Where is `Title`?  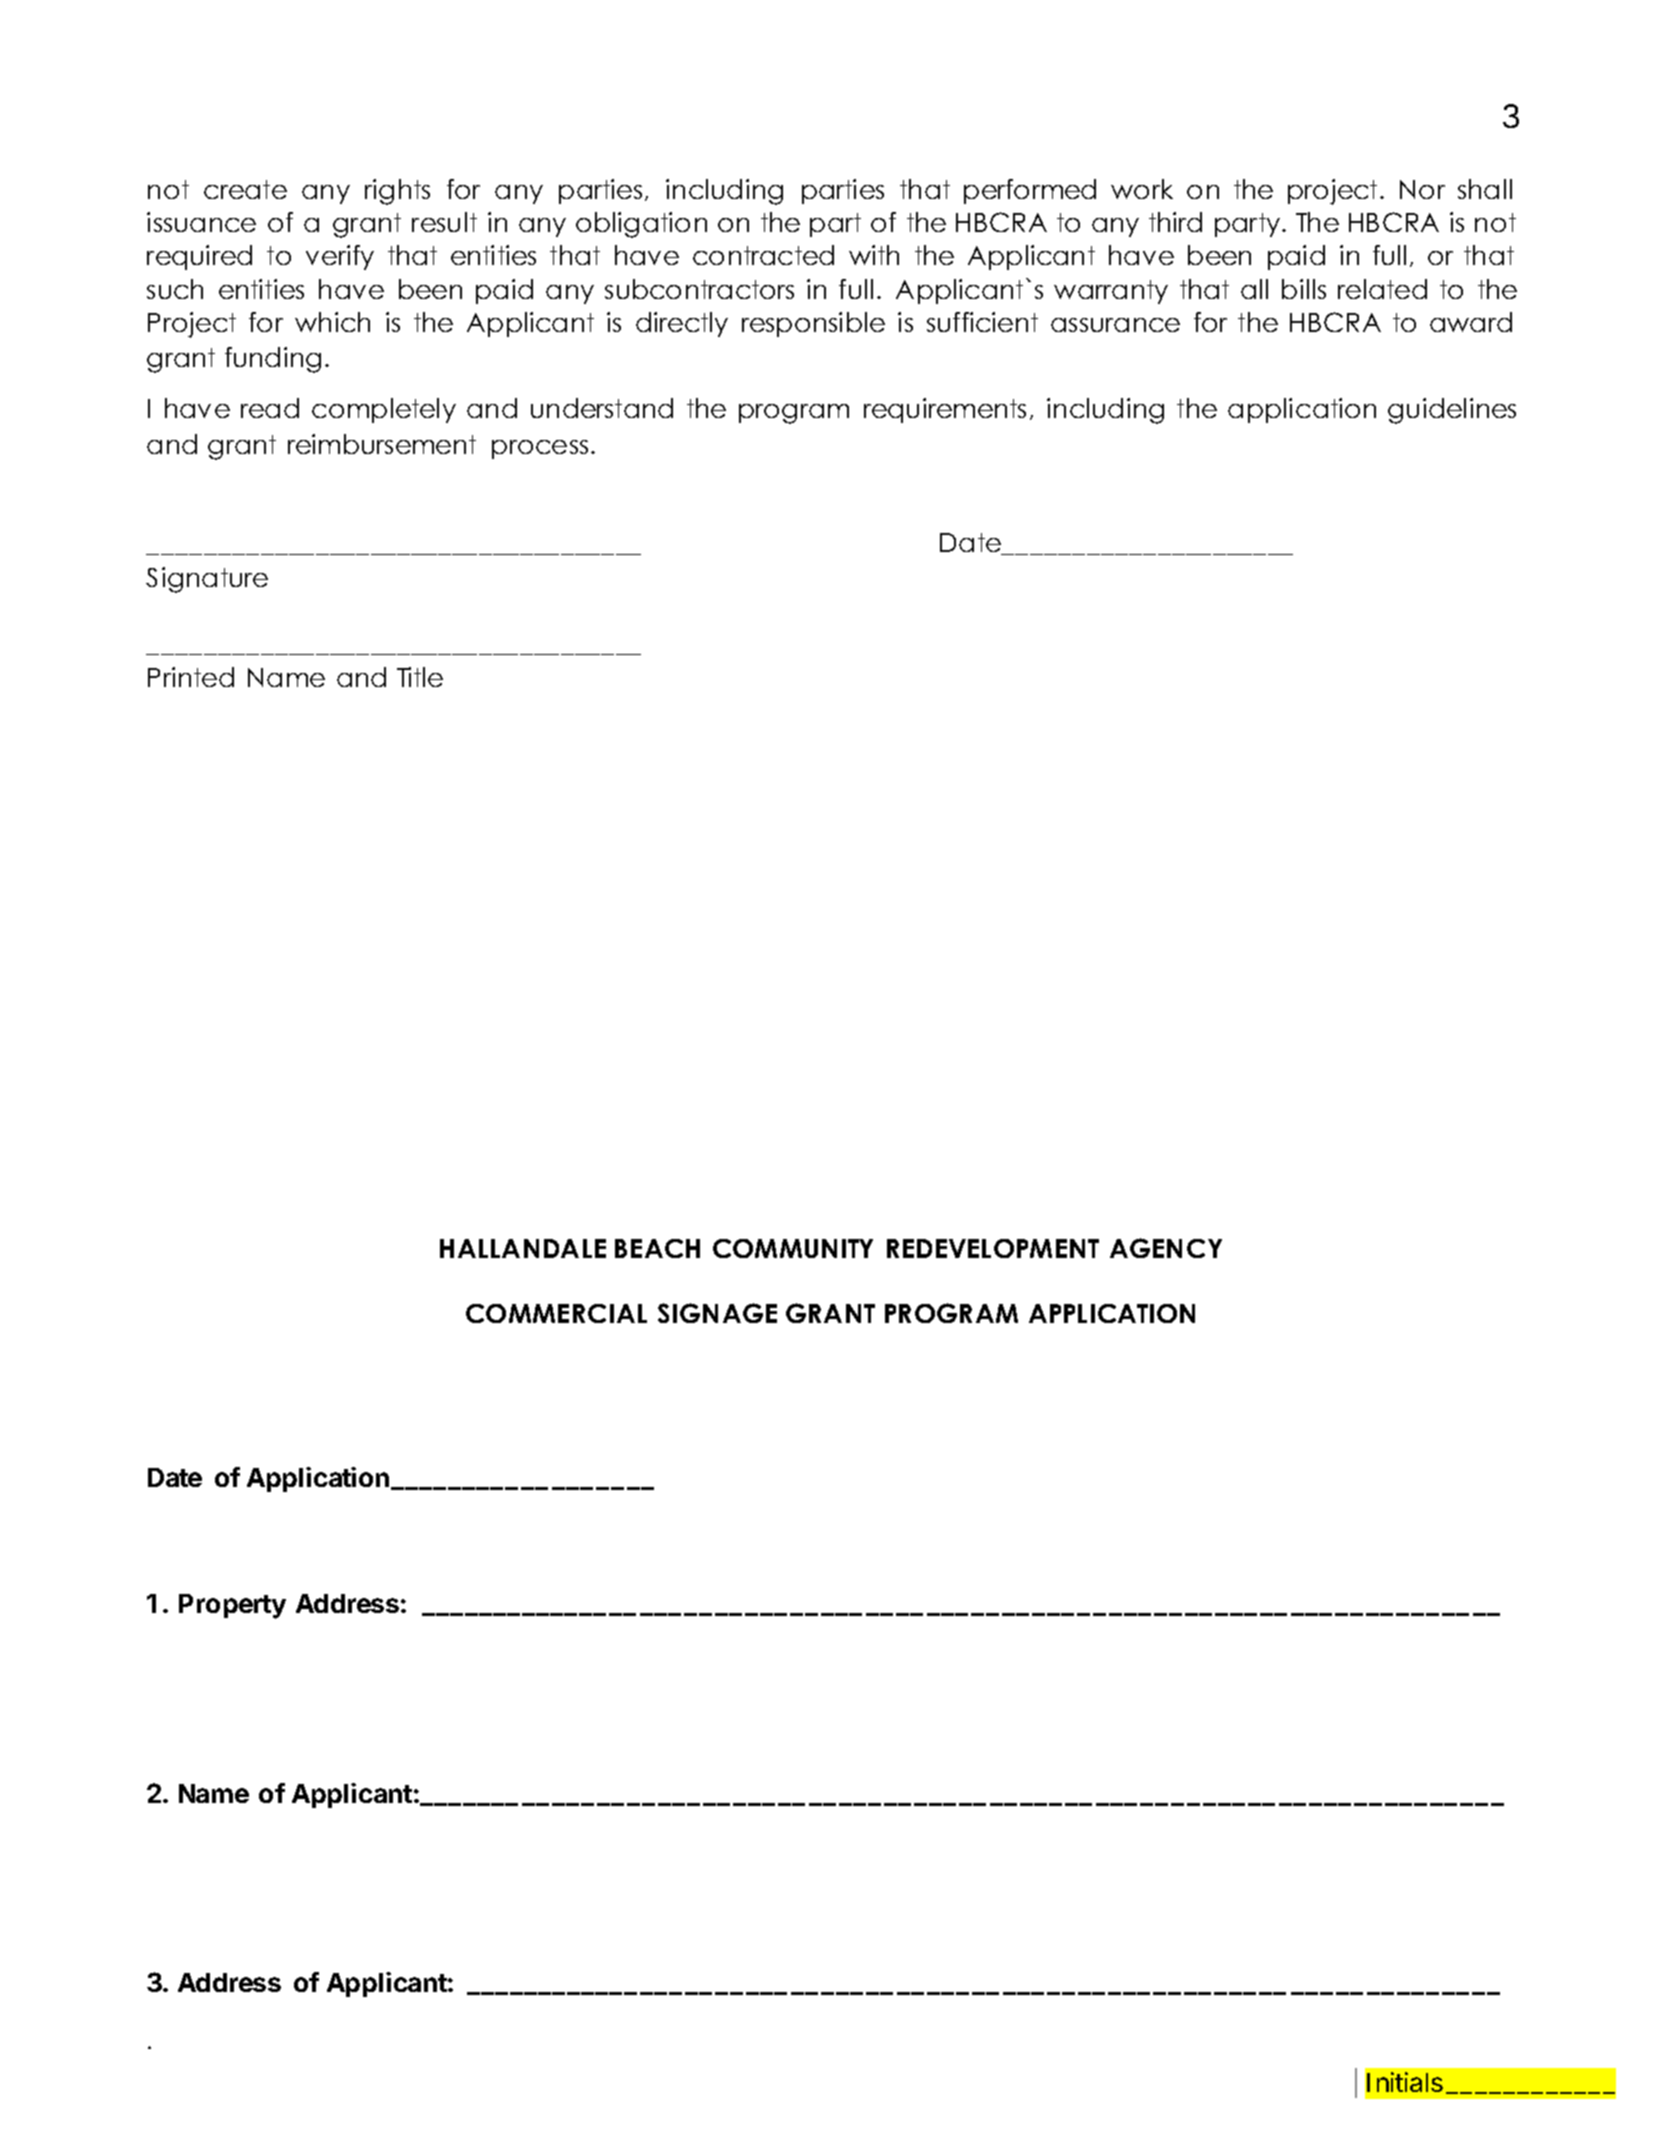 Title is located at coordinates (420, 677).
